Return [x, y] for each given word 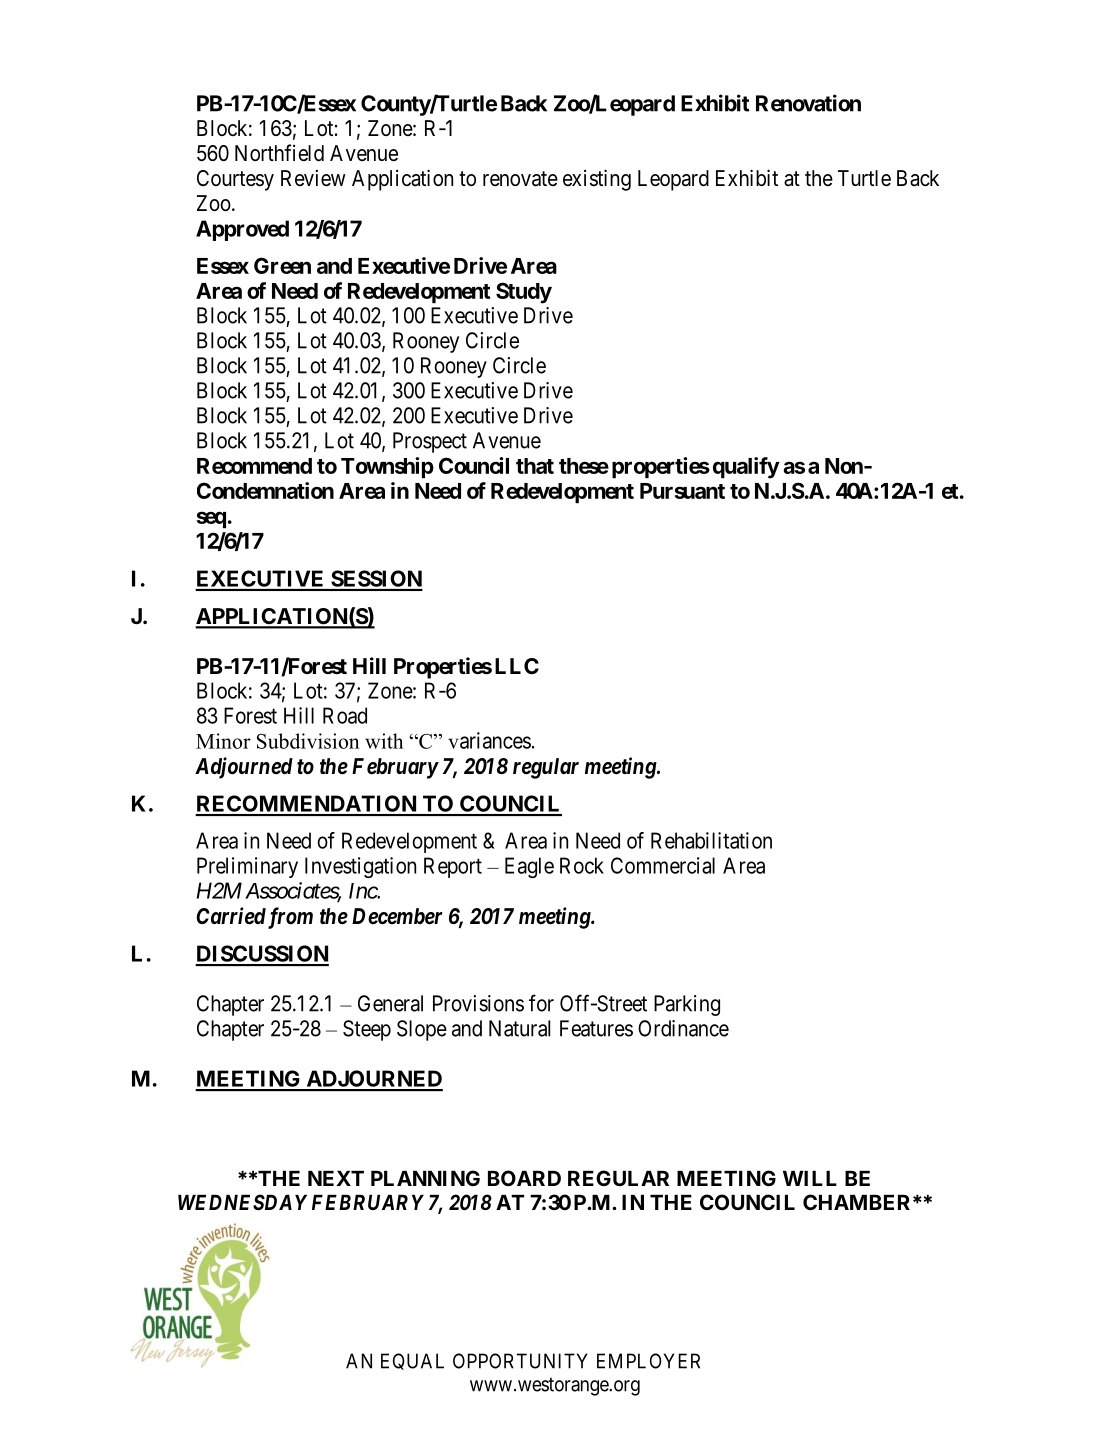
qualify [746, 468]
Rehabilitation [711, 840]
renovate [520, 179]
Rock [582, 865]
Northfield [279, 153]
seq [211, 519]
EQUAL [412, 1361]
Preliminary [247, 867]
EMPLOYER [648, 1361]
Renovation [808, 103]
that [535, 466]
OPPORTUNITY [520, 1361]
